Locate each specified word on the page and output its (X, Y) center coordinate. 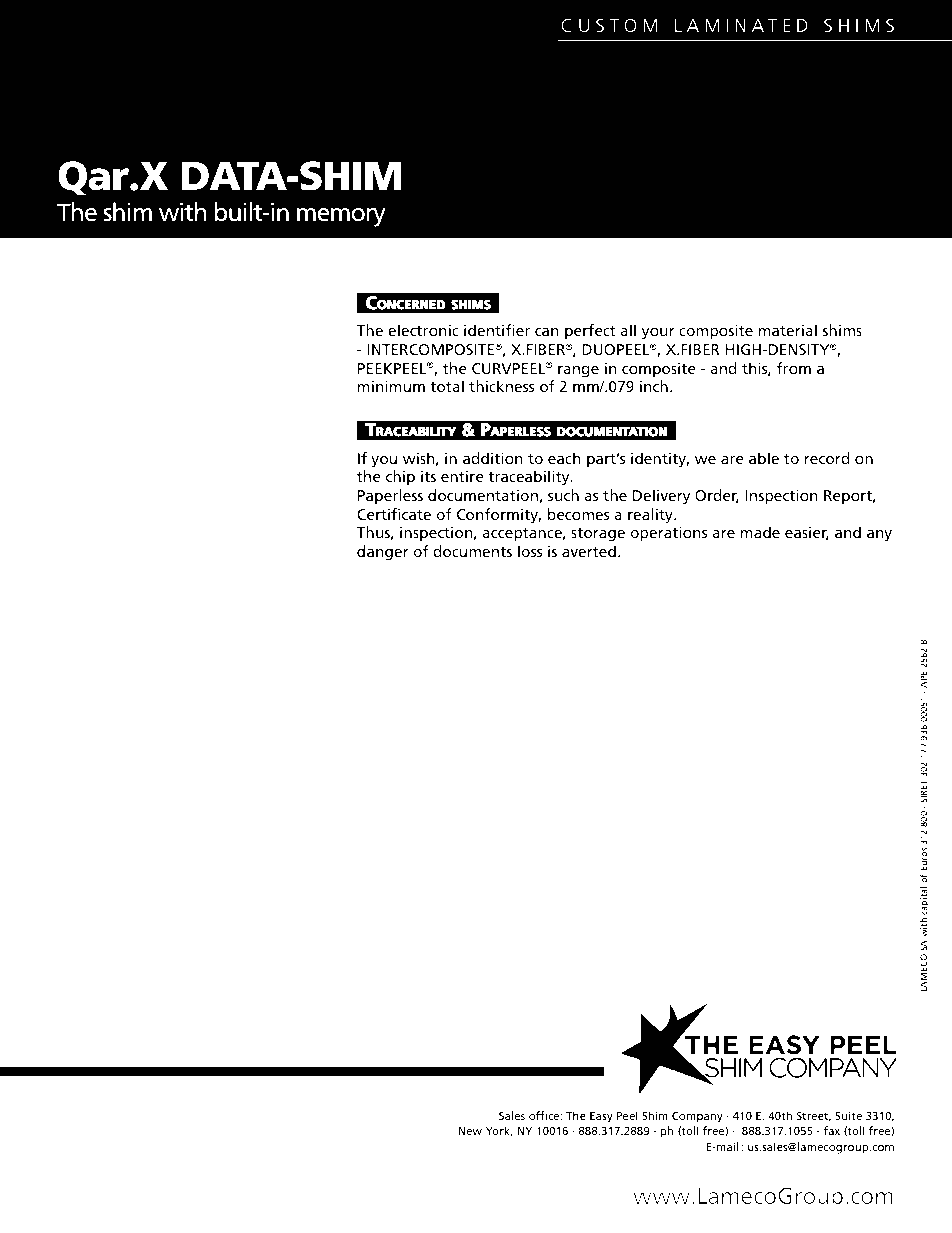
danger (383, 553)
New (470, 1131)
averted (589, 551)
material (787, 330)
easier (807, 533)
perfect (590, 332)
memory (341, 217)
